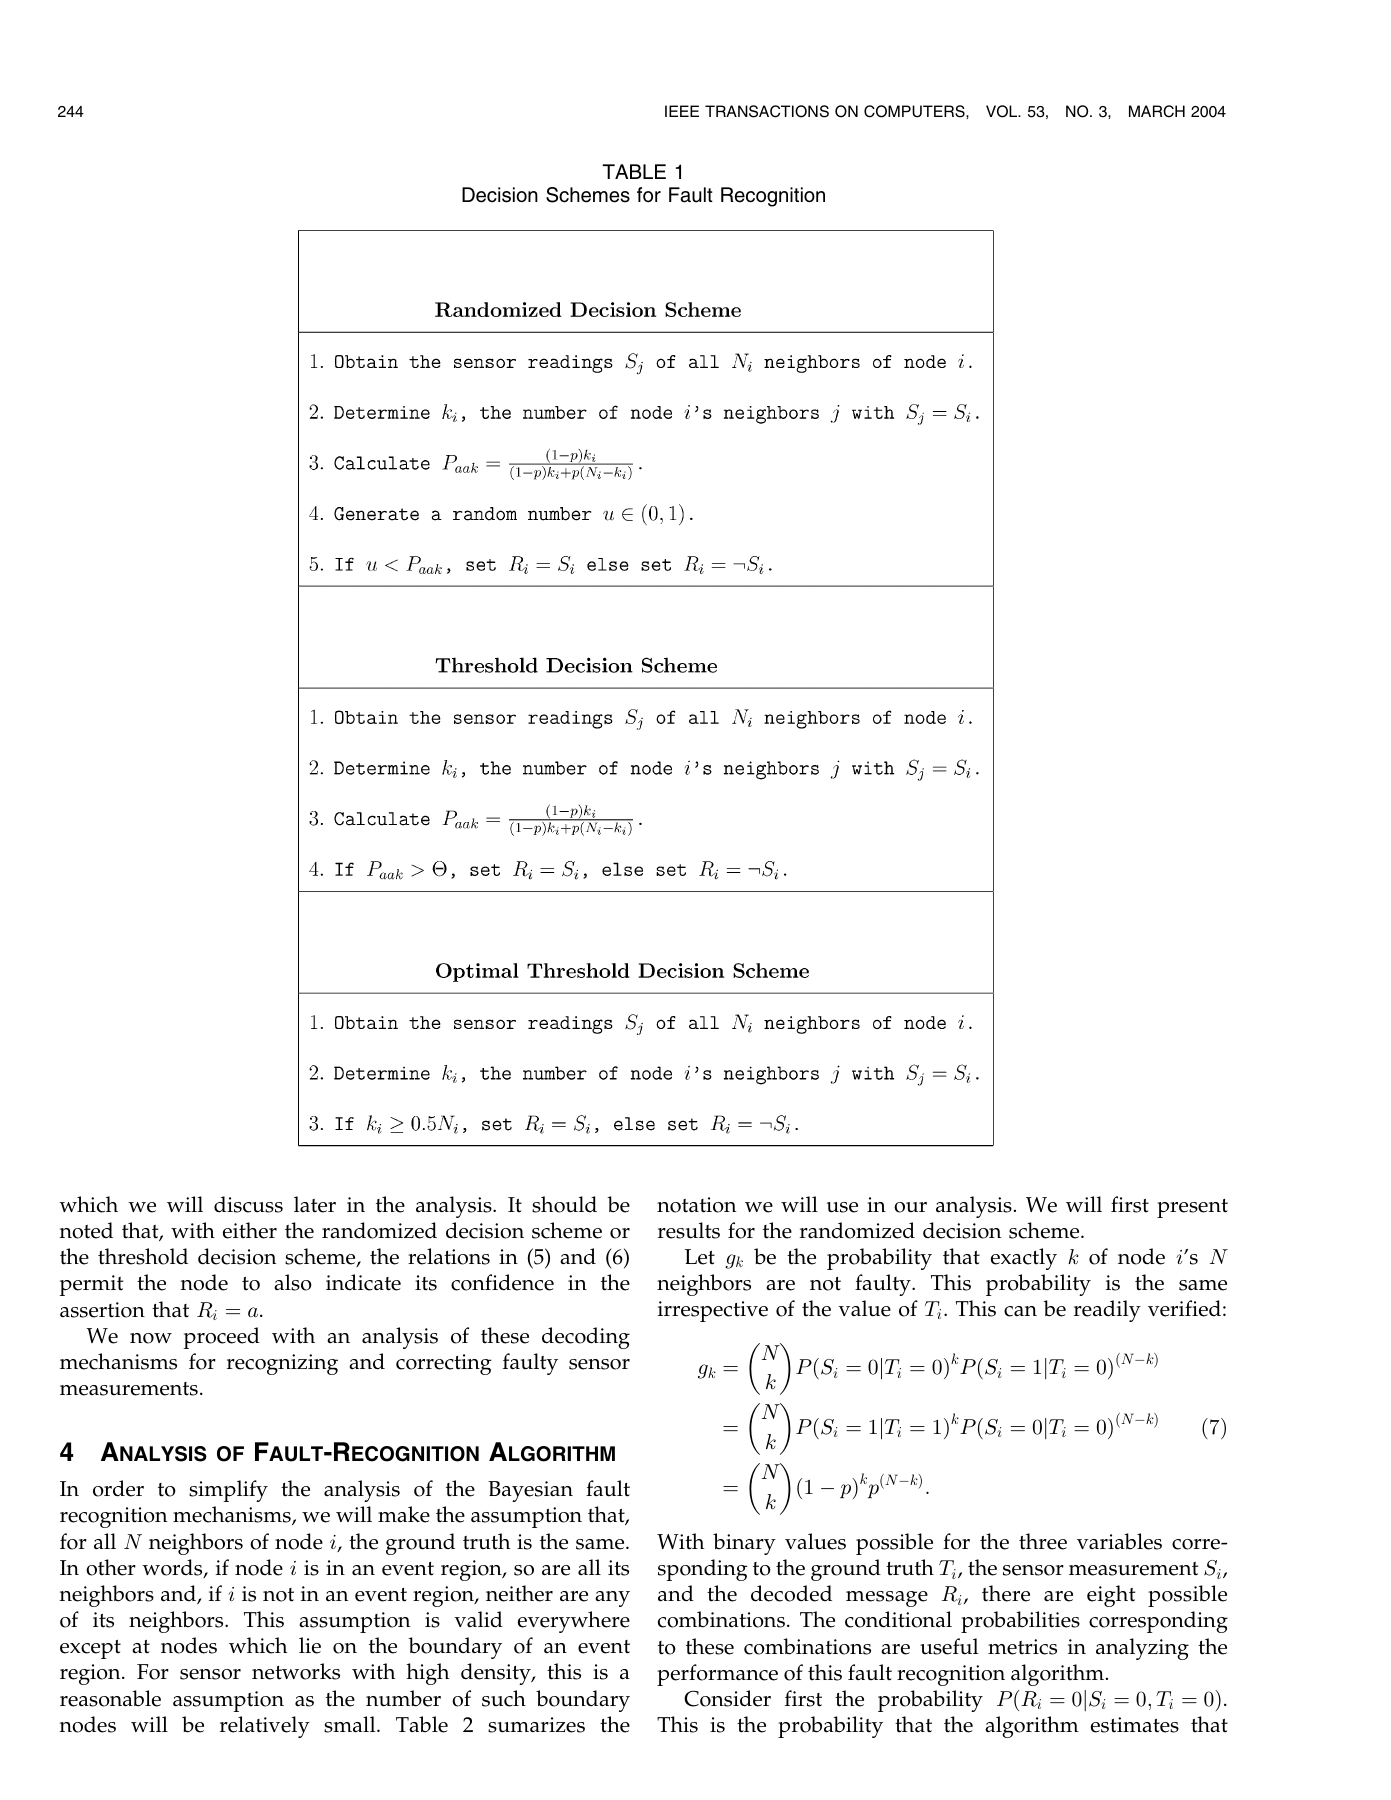 Image resolution: width=1391 pixels, height=1800 pixels. Describe the element at coordinates (696, 1205) in the page. I see `notation` at that location.
